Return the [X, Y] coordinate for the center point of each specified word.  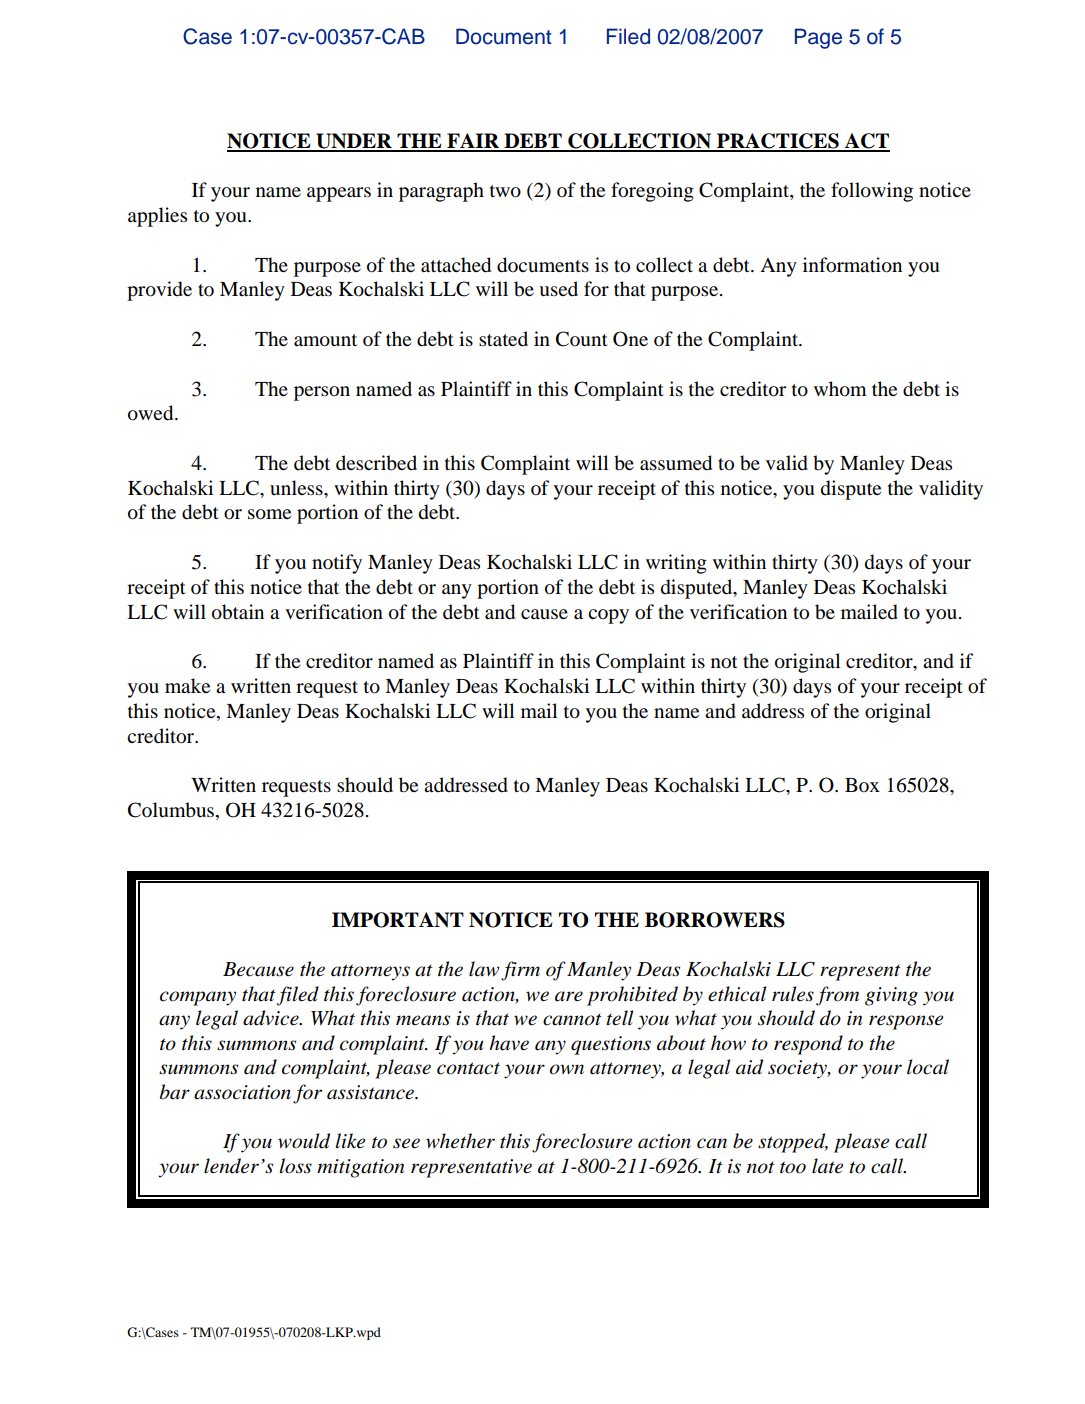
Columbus [172, 811]
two [505, 191]
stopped [793, 1143]
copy [608, 616]
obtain [238, 612]
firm [520, 971]
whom [840, 389]
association [242, 1092]
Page [818, 38]
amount [325, 340]
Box [862, 785]
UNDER [354, 142]
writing [676, 564]
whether [460, 1141]
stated [503, 338]
